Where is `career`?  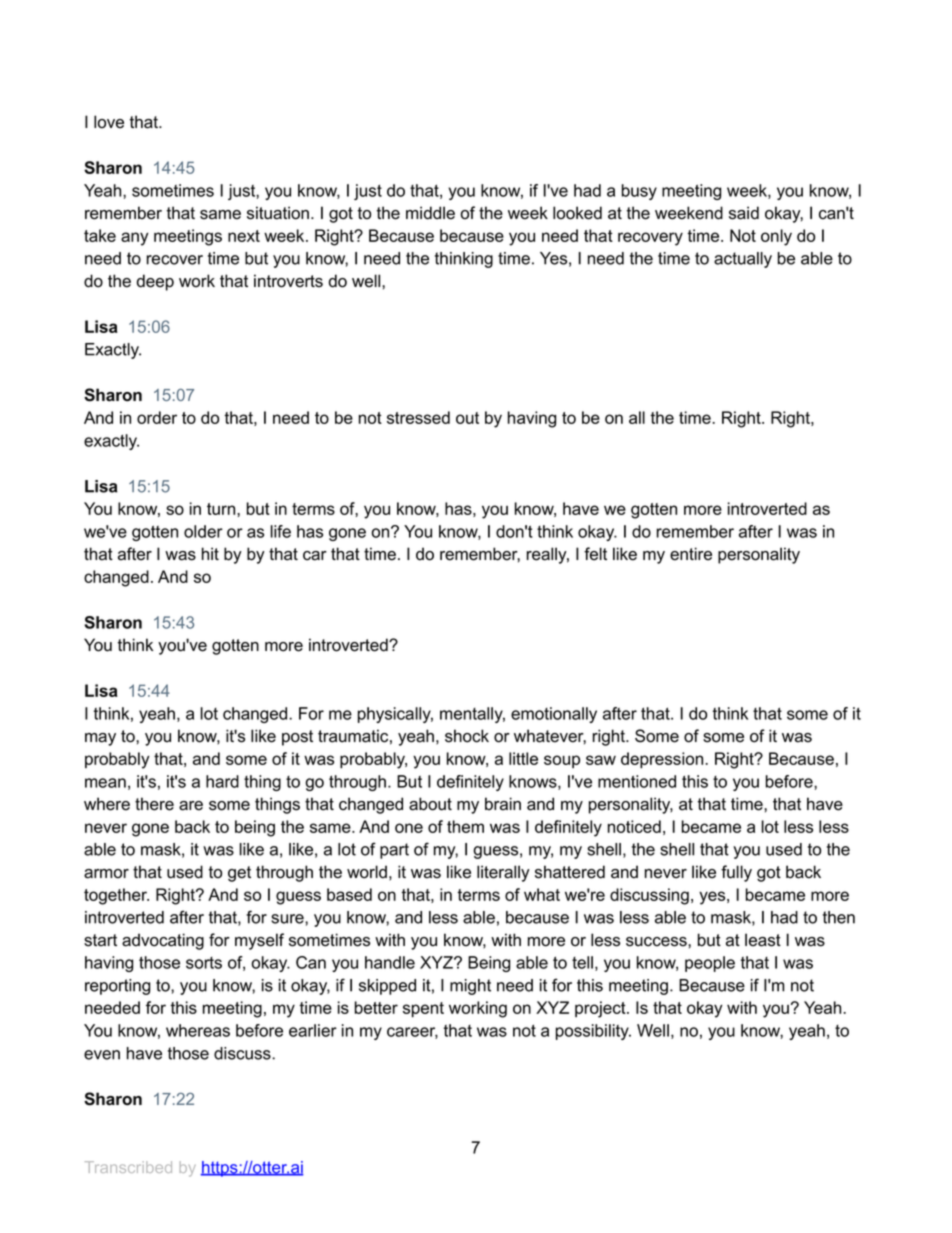
career is located at coordinates (412, 1033).
